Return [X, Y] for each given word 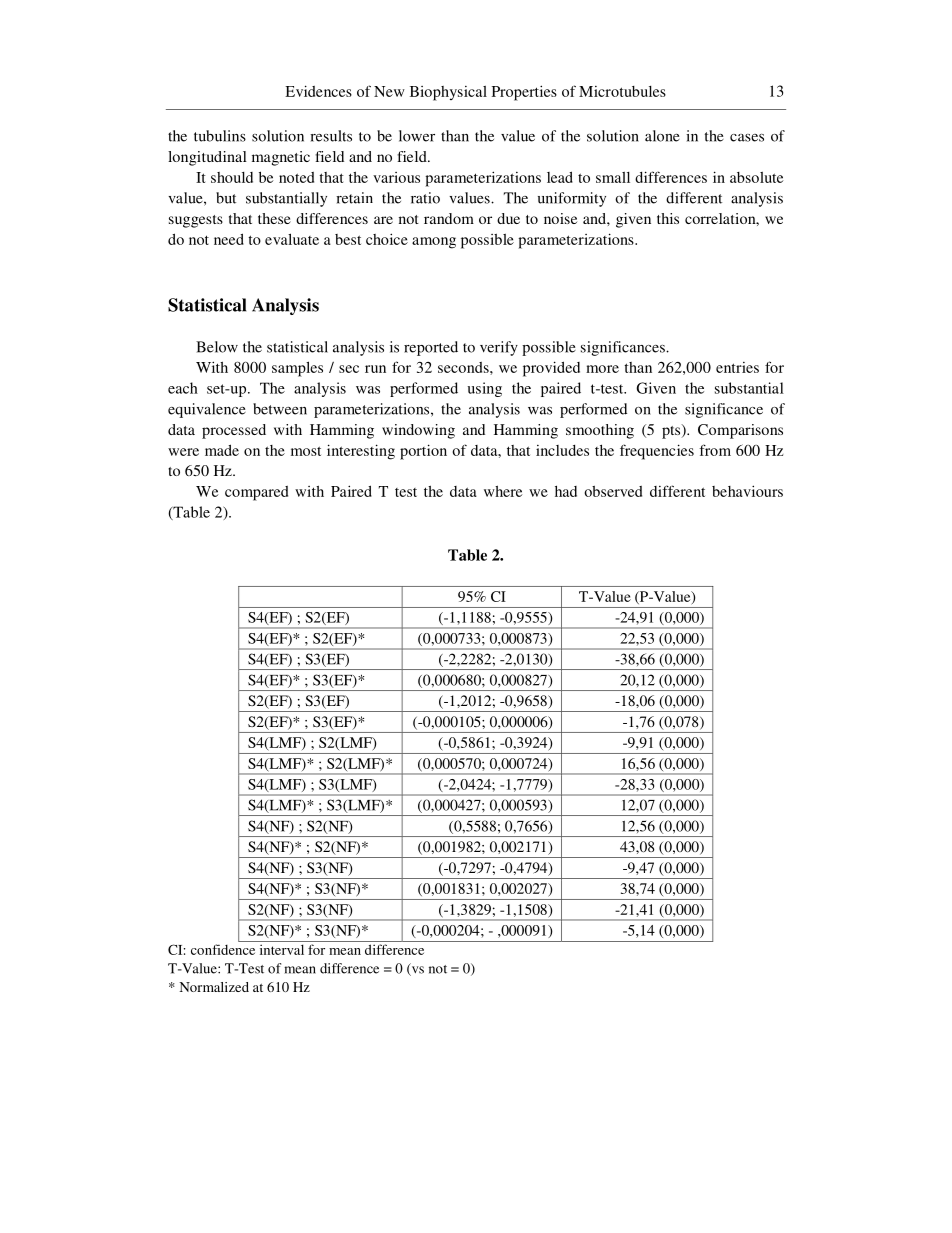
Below [217, 347]
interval [282, 949]
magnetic [281, 158]
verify [499, 348]
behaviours [747, 491]
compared [256, 493]
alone [662, 136]
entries [737, 367]
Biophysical [448, 93]
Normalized [214, 987]
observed [613, 491]
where [503, 491]
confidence [223, 949]
